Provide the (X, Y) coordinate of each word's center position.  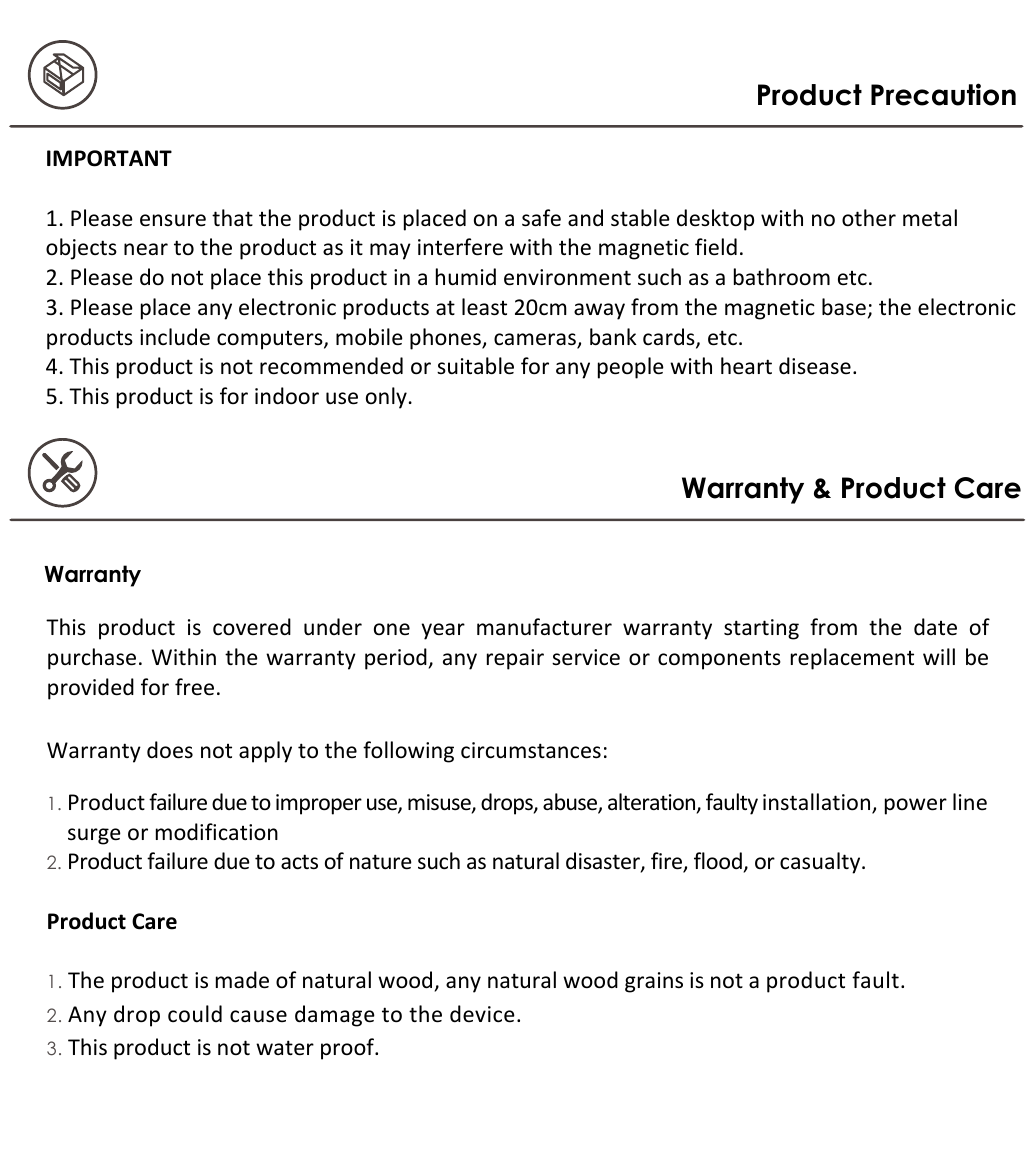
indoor (287, 396)
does (170, 750)
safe (541, 218)
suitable (475, 366)
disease (815, 366)
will (939, 656)
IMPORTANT (109, 158)
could (195, 1014)
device (482, 1014)
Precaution (943, 94)
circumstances (531, 750)
